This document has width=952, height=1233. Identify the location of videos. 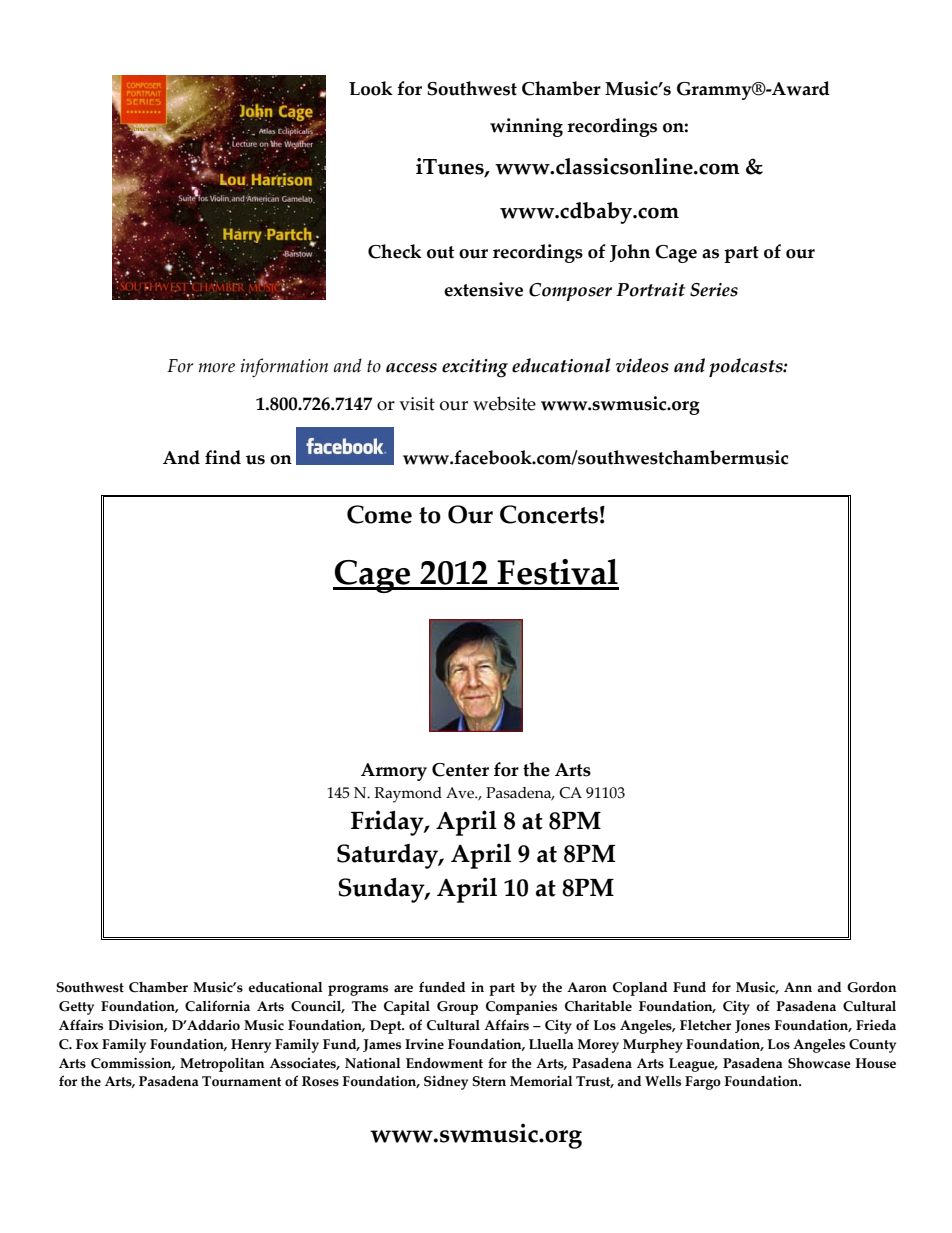
(642, 365).
